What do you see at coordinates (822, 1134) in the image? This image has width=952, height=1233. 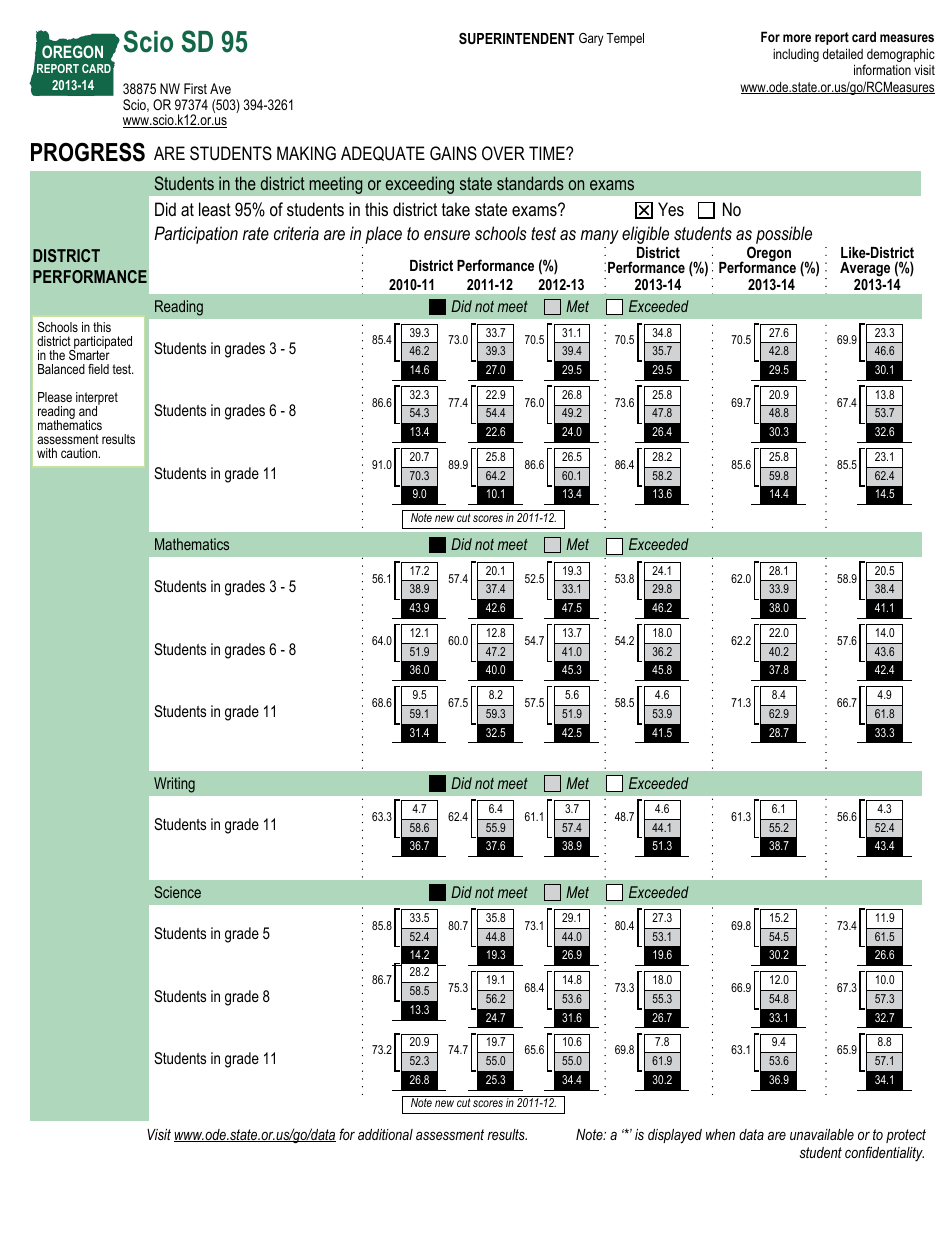 I see `unavailable` at bounding box center [822, 1134].
